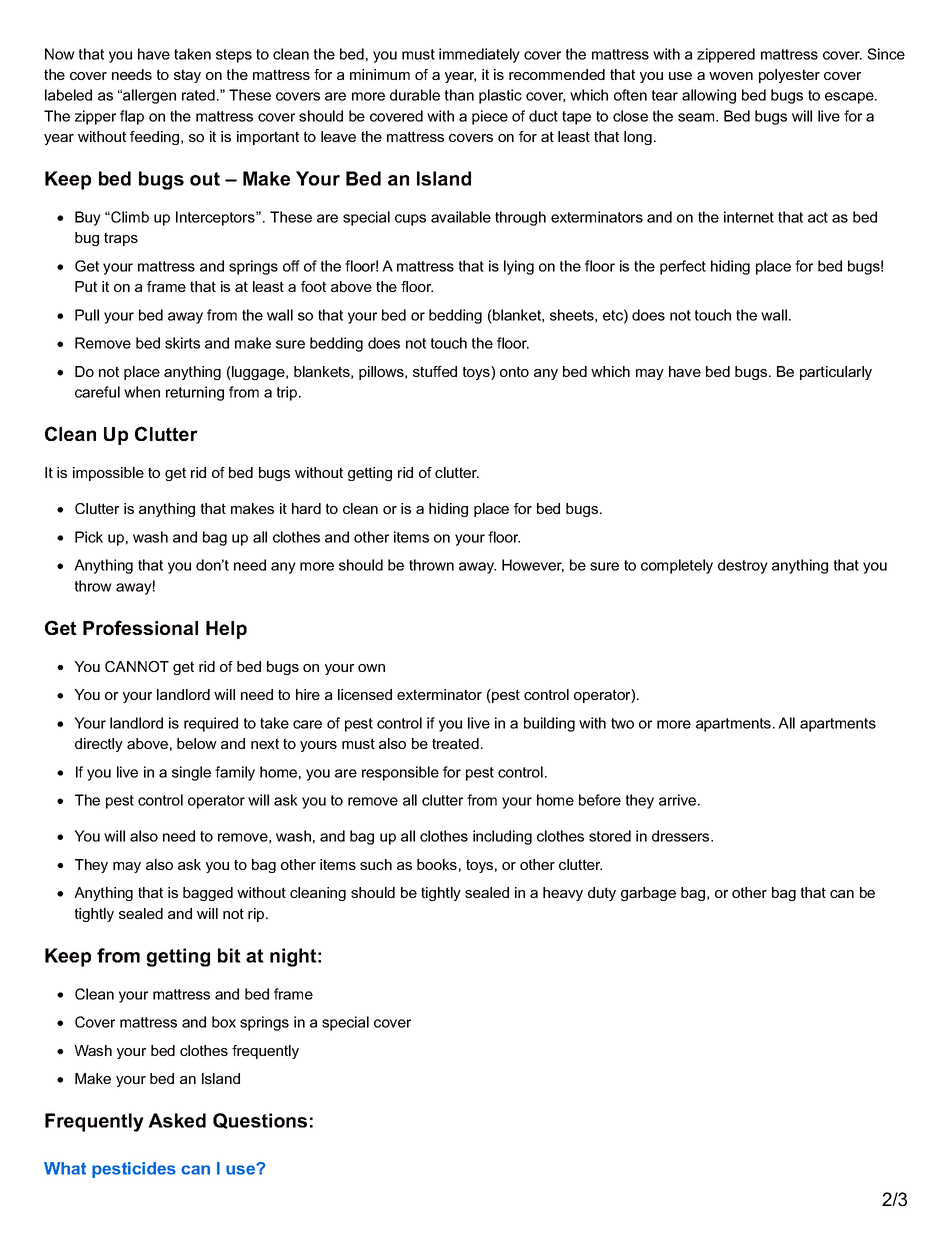  What do you see at coordinates (789, 76) in the screenshot?
I see `polyester` at bounding box center [789, 76].
